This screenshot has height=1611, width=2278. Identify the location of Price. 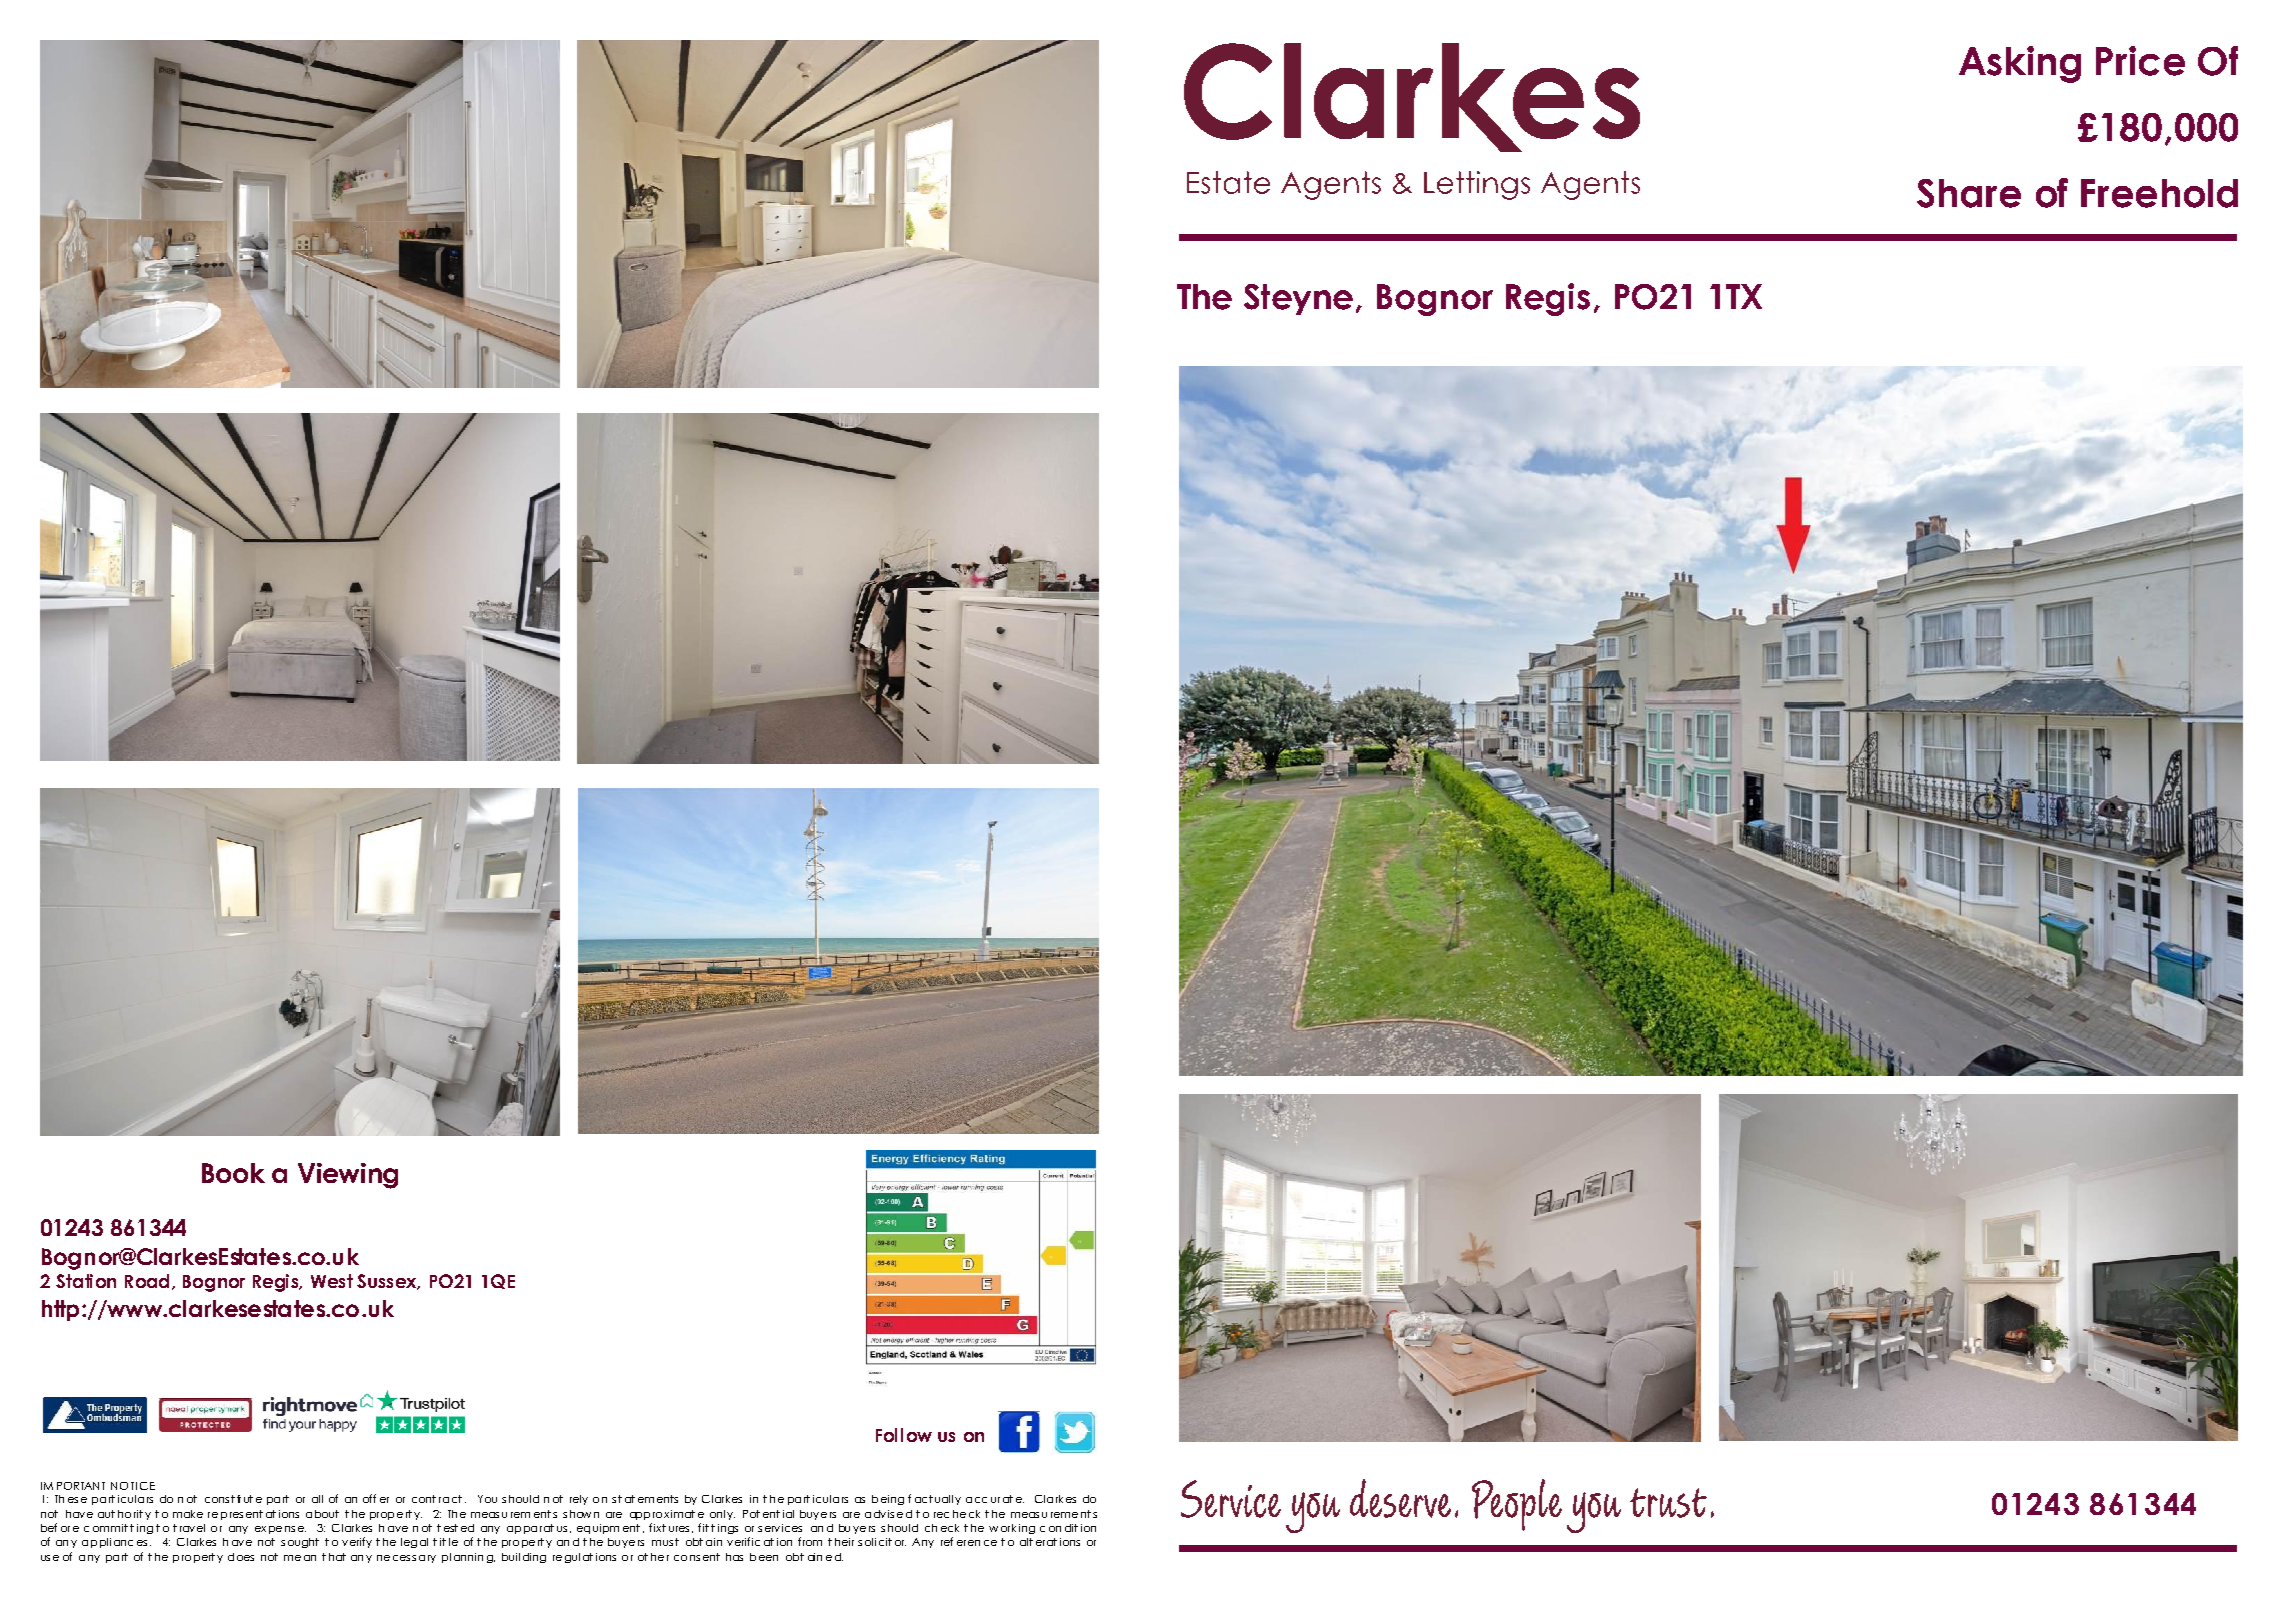
(2140, 61).
